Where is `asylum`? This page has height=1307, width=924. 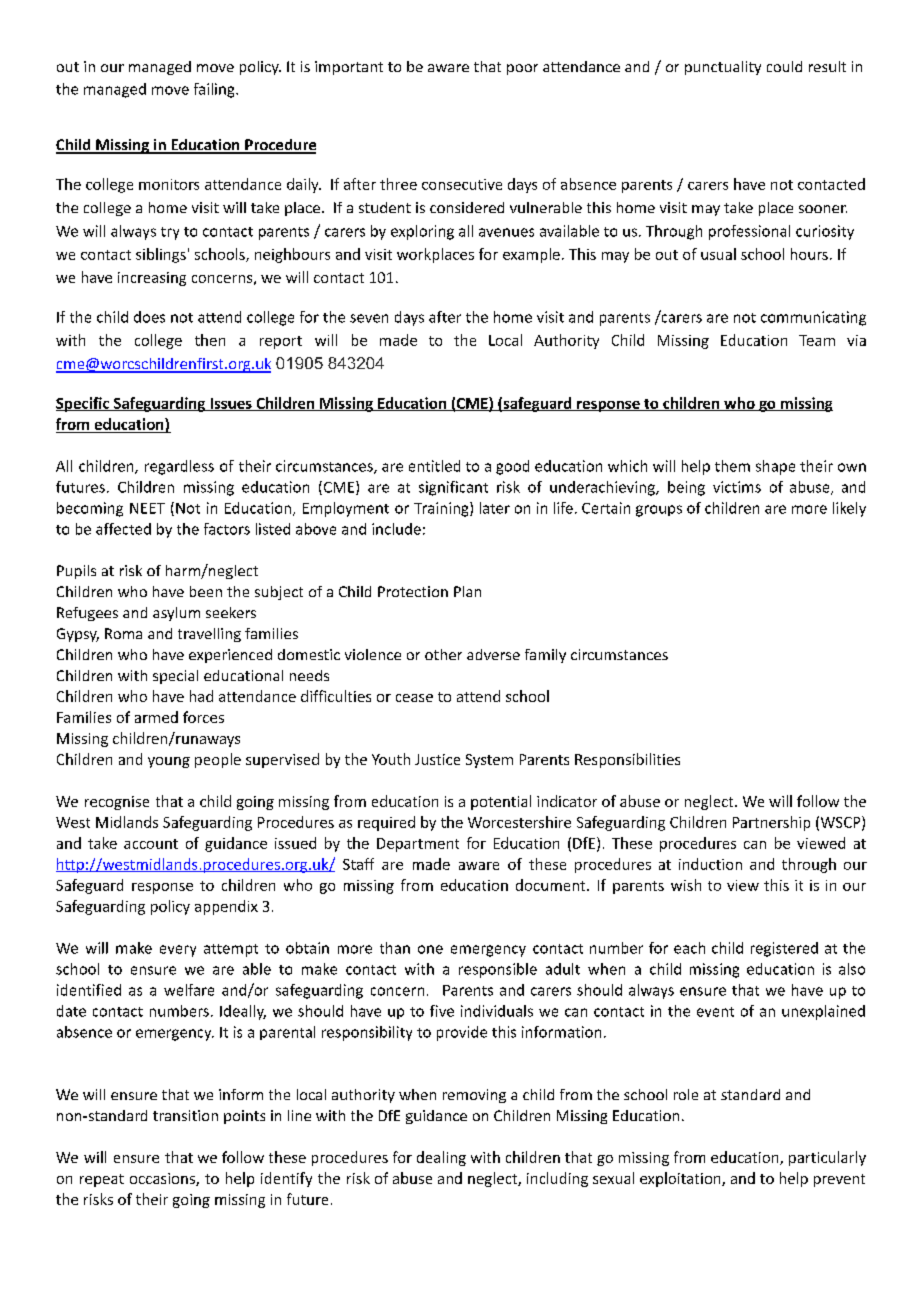
asylum is located at coordinates (176, 614).
